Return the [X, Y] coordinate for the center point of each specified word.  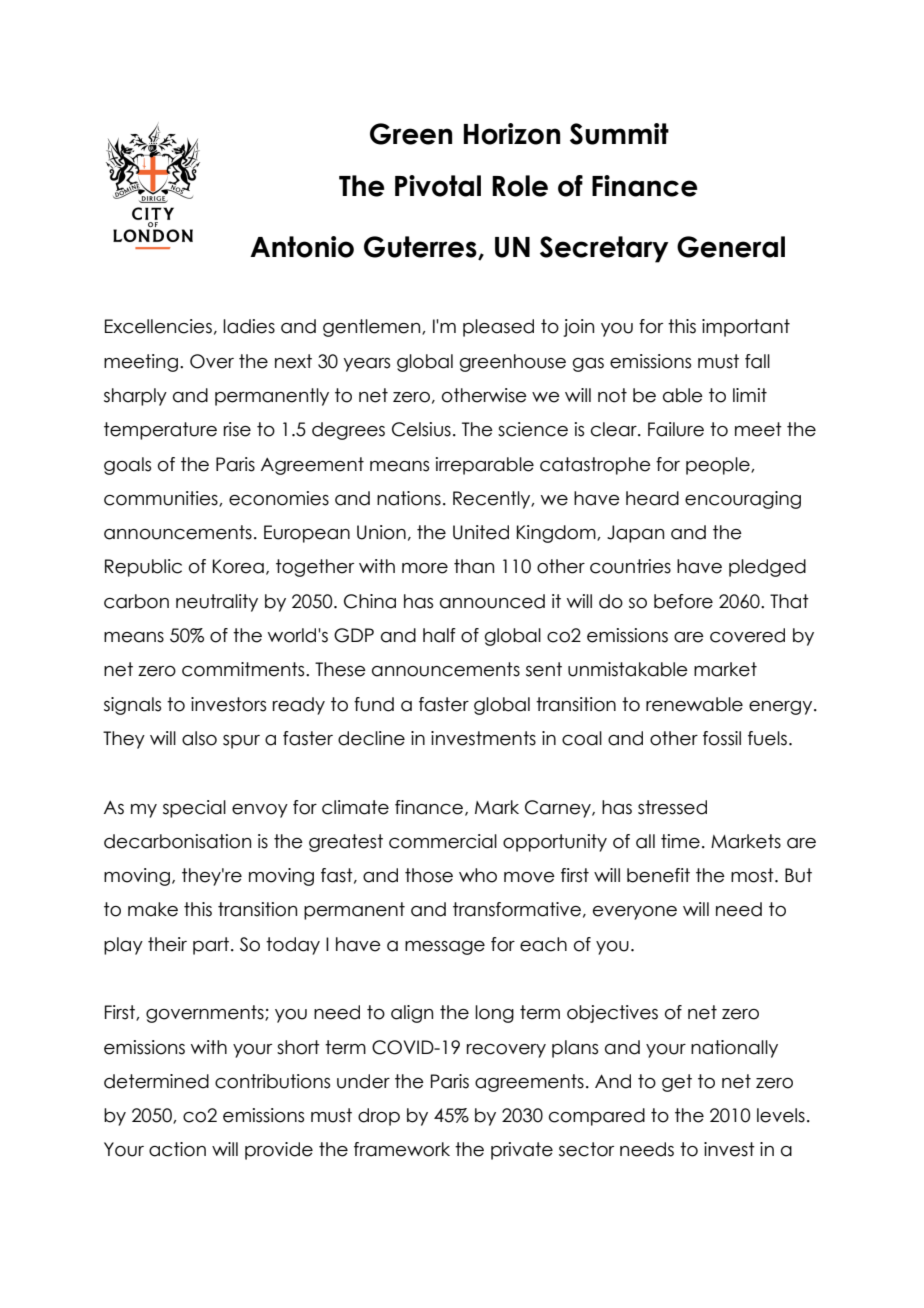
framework [402, 1149]
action [177, 1149]
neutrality [217, 603]
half [439, 635]
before [683, 601]
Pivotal [438, 186]
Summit [619, 134]
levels [781, 1115]
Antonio [302, 247]
